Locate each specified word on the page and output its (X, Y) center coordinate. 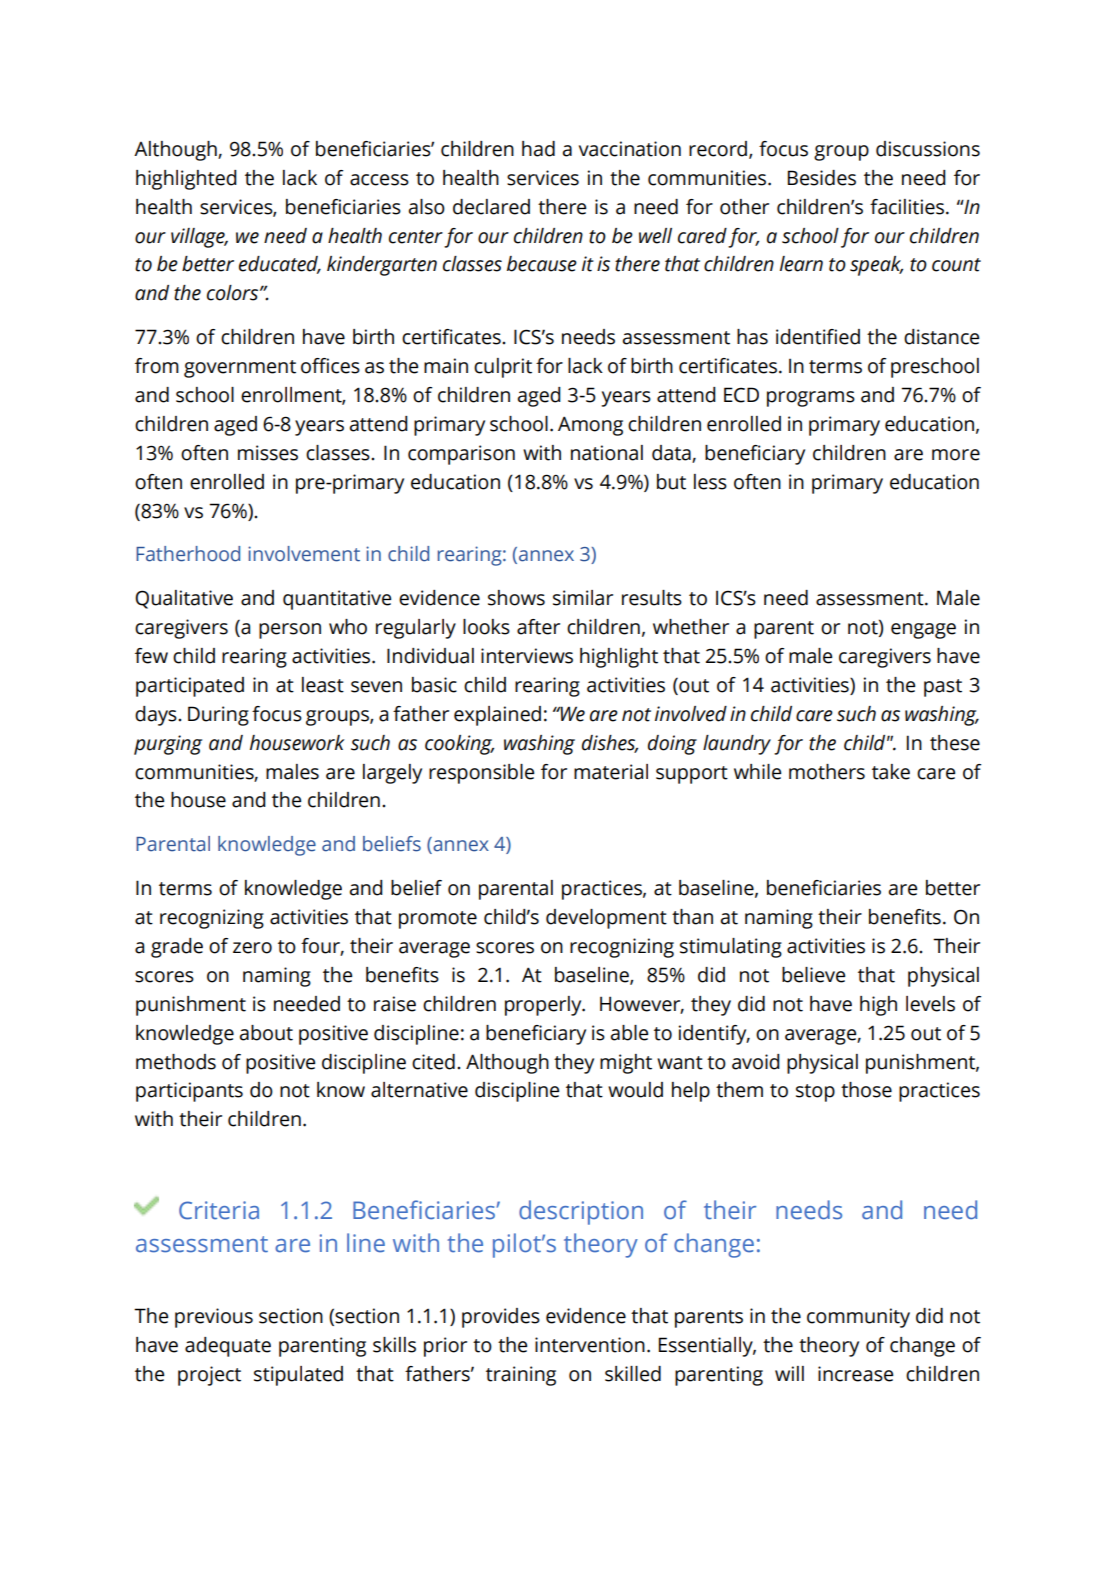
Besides (822, 178)
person (290, 631)
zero (252, 948)
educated (280, 265)
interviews (527, 656)
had (538, 149)
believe (813, 975)
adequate (228, 1347)
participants (189, 1092)
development (606, 919)
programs (811, 399)
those (866, 1090)
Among (590, 426)
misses (268, 453)
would (635, 1090)
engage (923, 631)
